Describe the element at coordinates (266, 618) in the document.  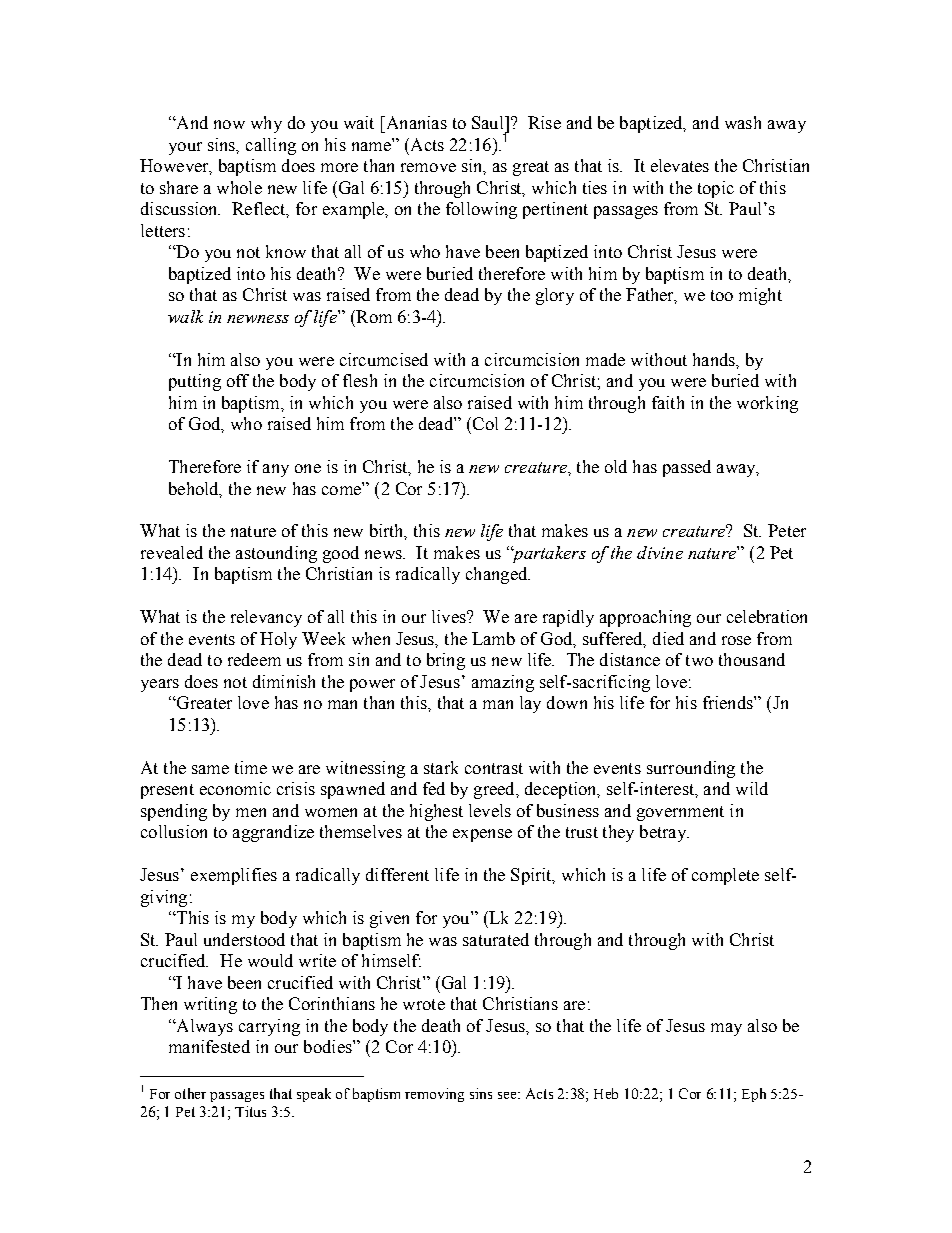
I see `relevancy` at that location.
